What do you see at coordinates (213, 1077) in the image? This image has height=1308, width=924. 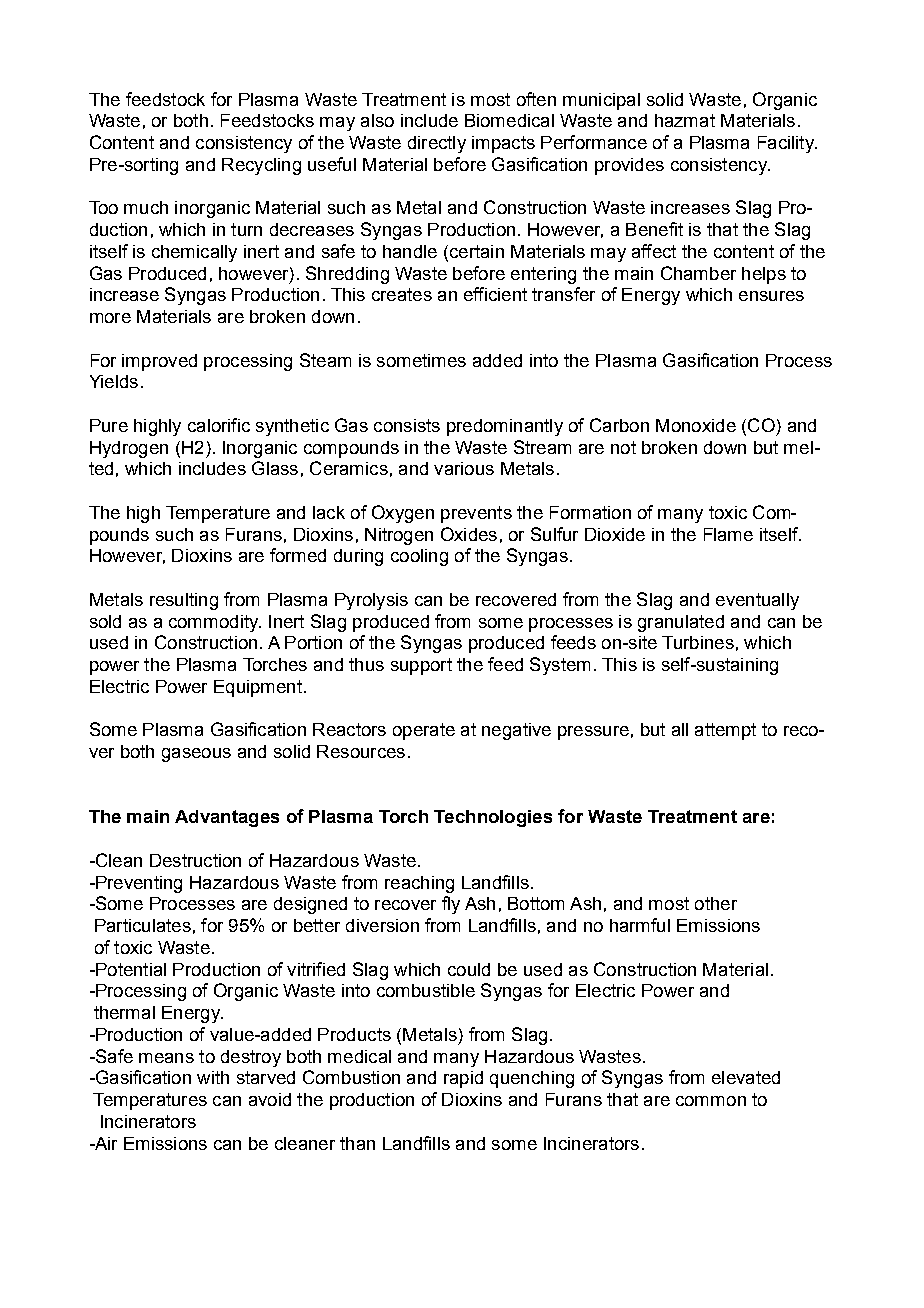 I see `with` at bounding box center [213, 1077].
